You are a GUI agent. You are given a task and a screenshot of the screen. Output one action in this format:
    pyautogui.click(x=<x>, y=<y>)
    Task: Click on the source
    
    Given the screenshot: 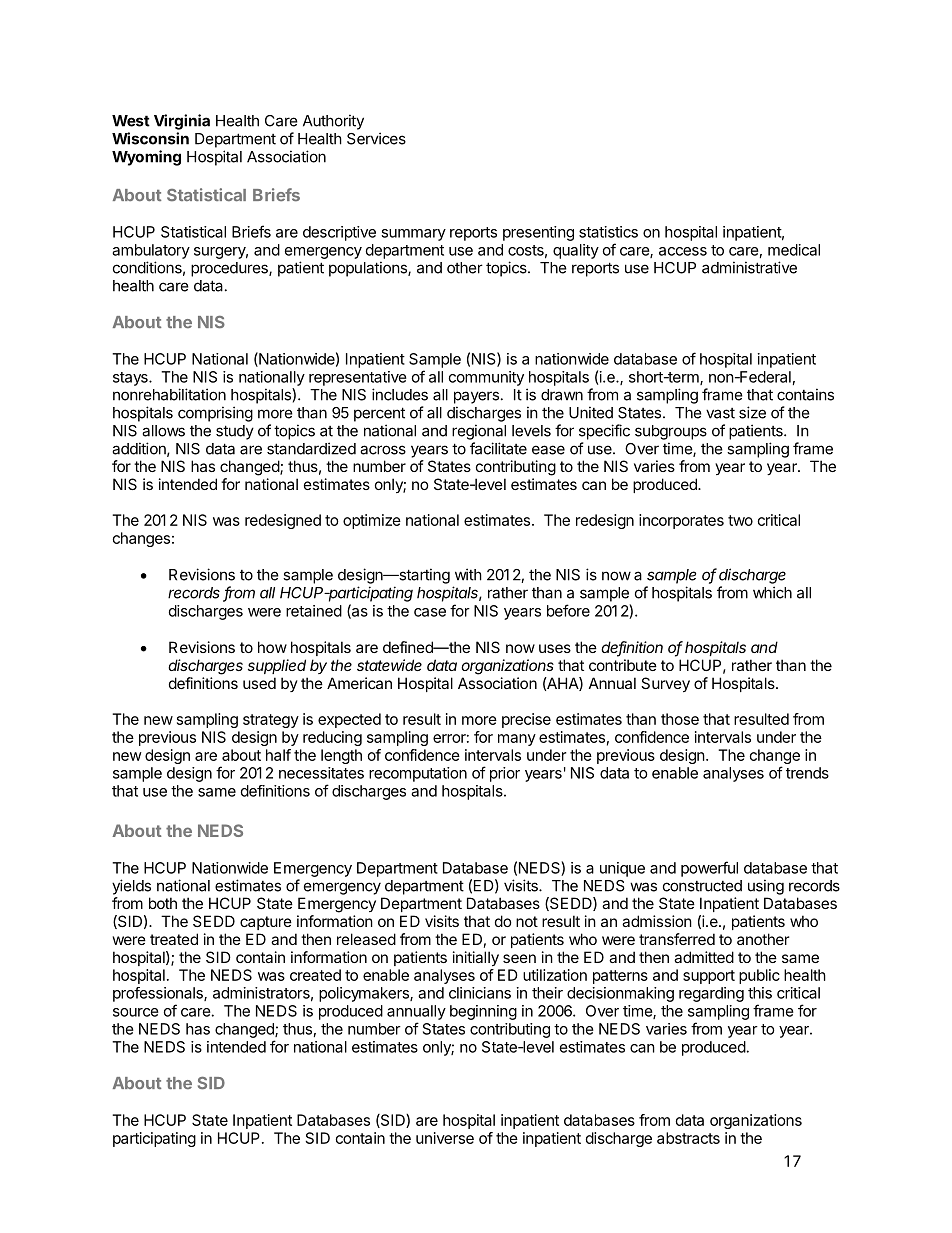 What is the action you would take?
    pyautogui.click(x=136, y=1012)
